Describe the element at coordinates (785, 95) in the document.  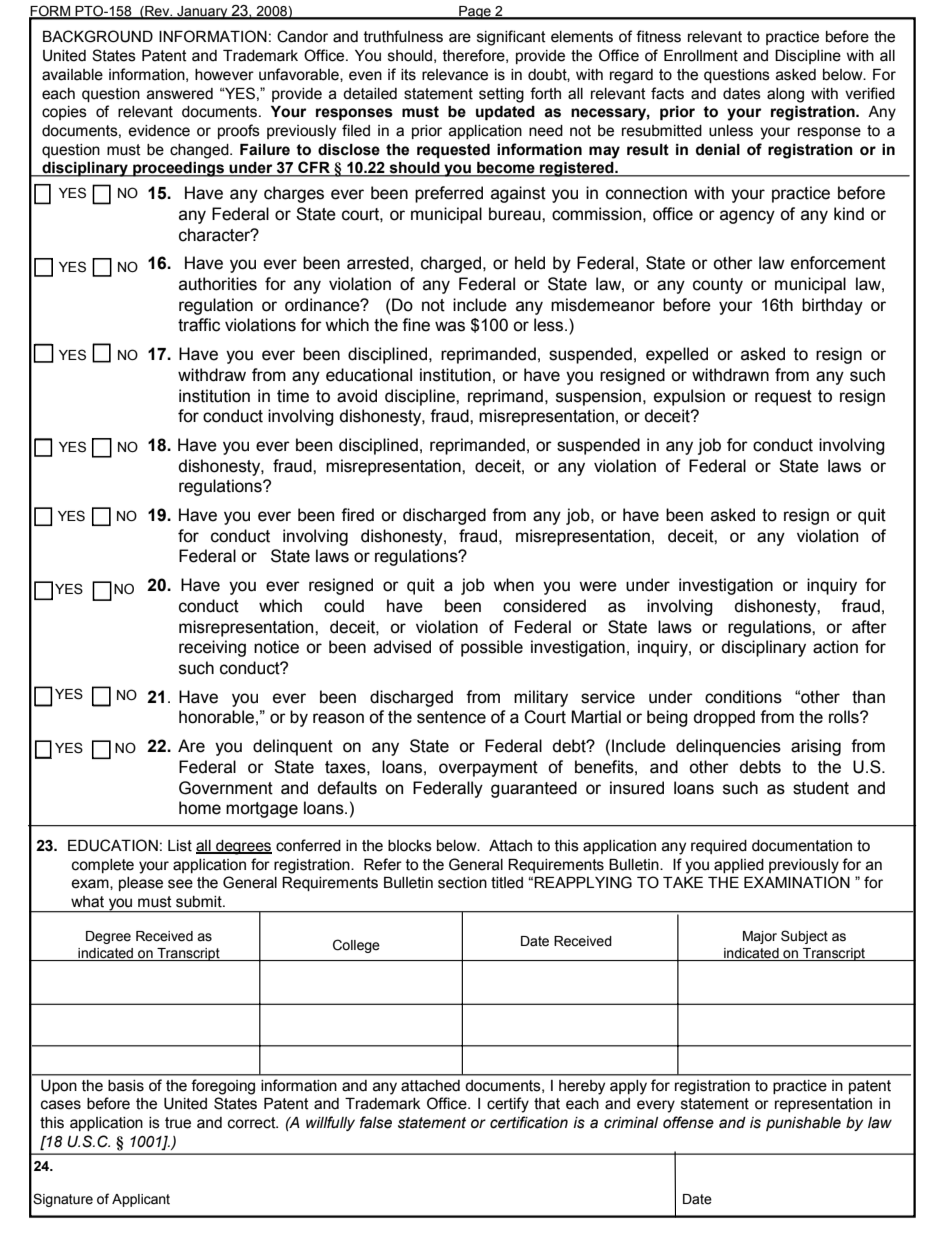
I see `along` at that location.
